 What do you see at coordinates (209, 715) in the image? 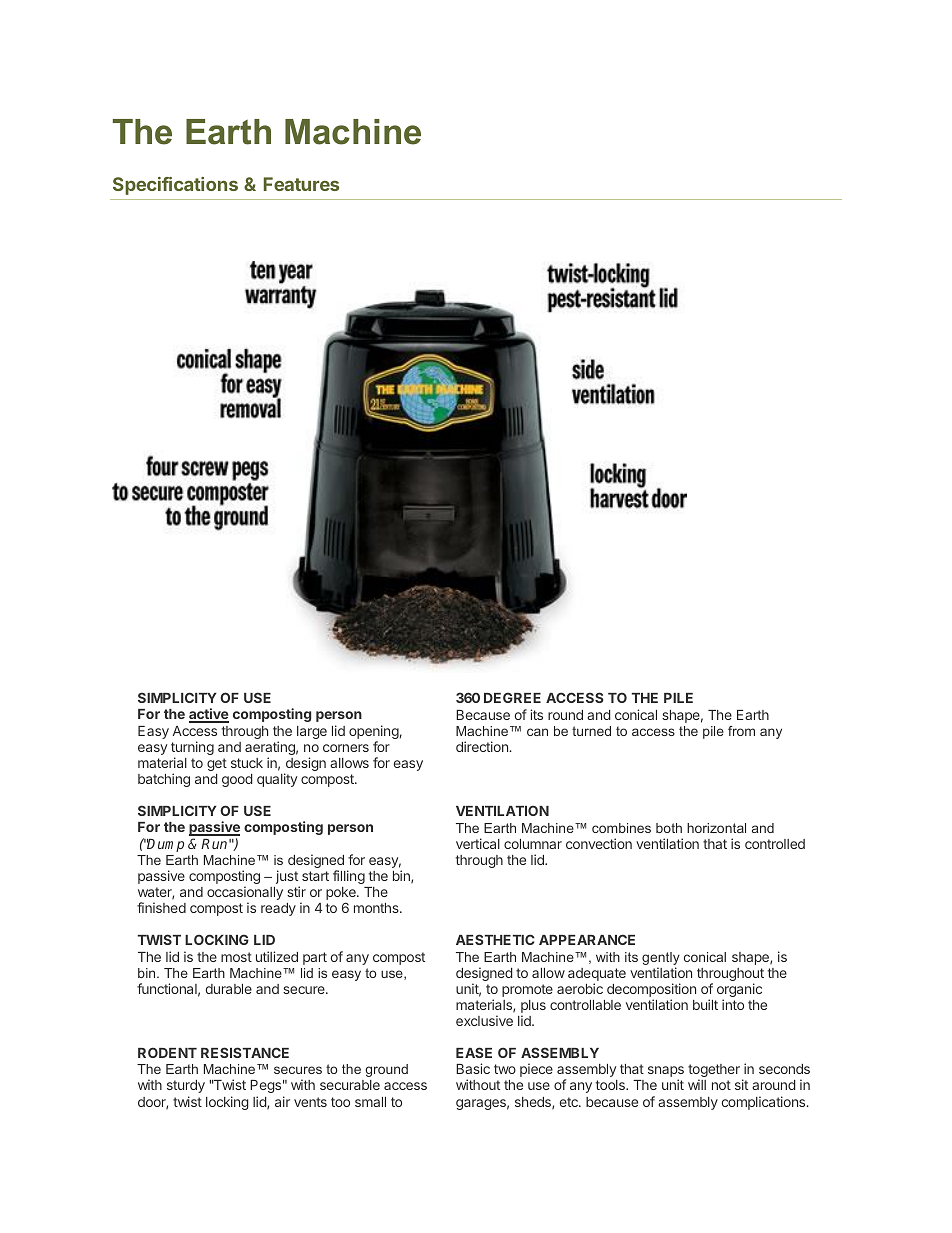
I see `active` at bounding box center [209, 715].
